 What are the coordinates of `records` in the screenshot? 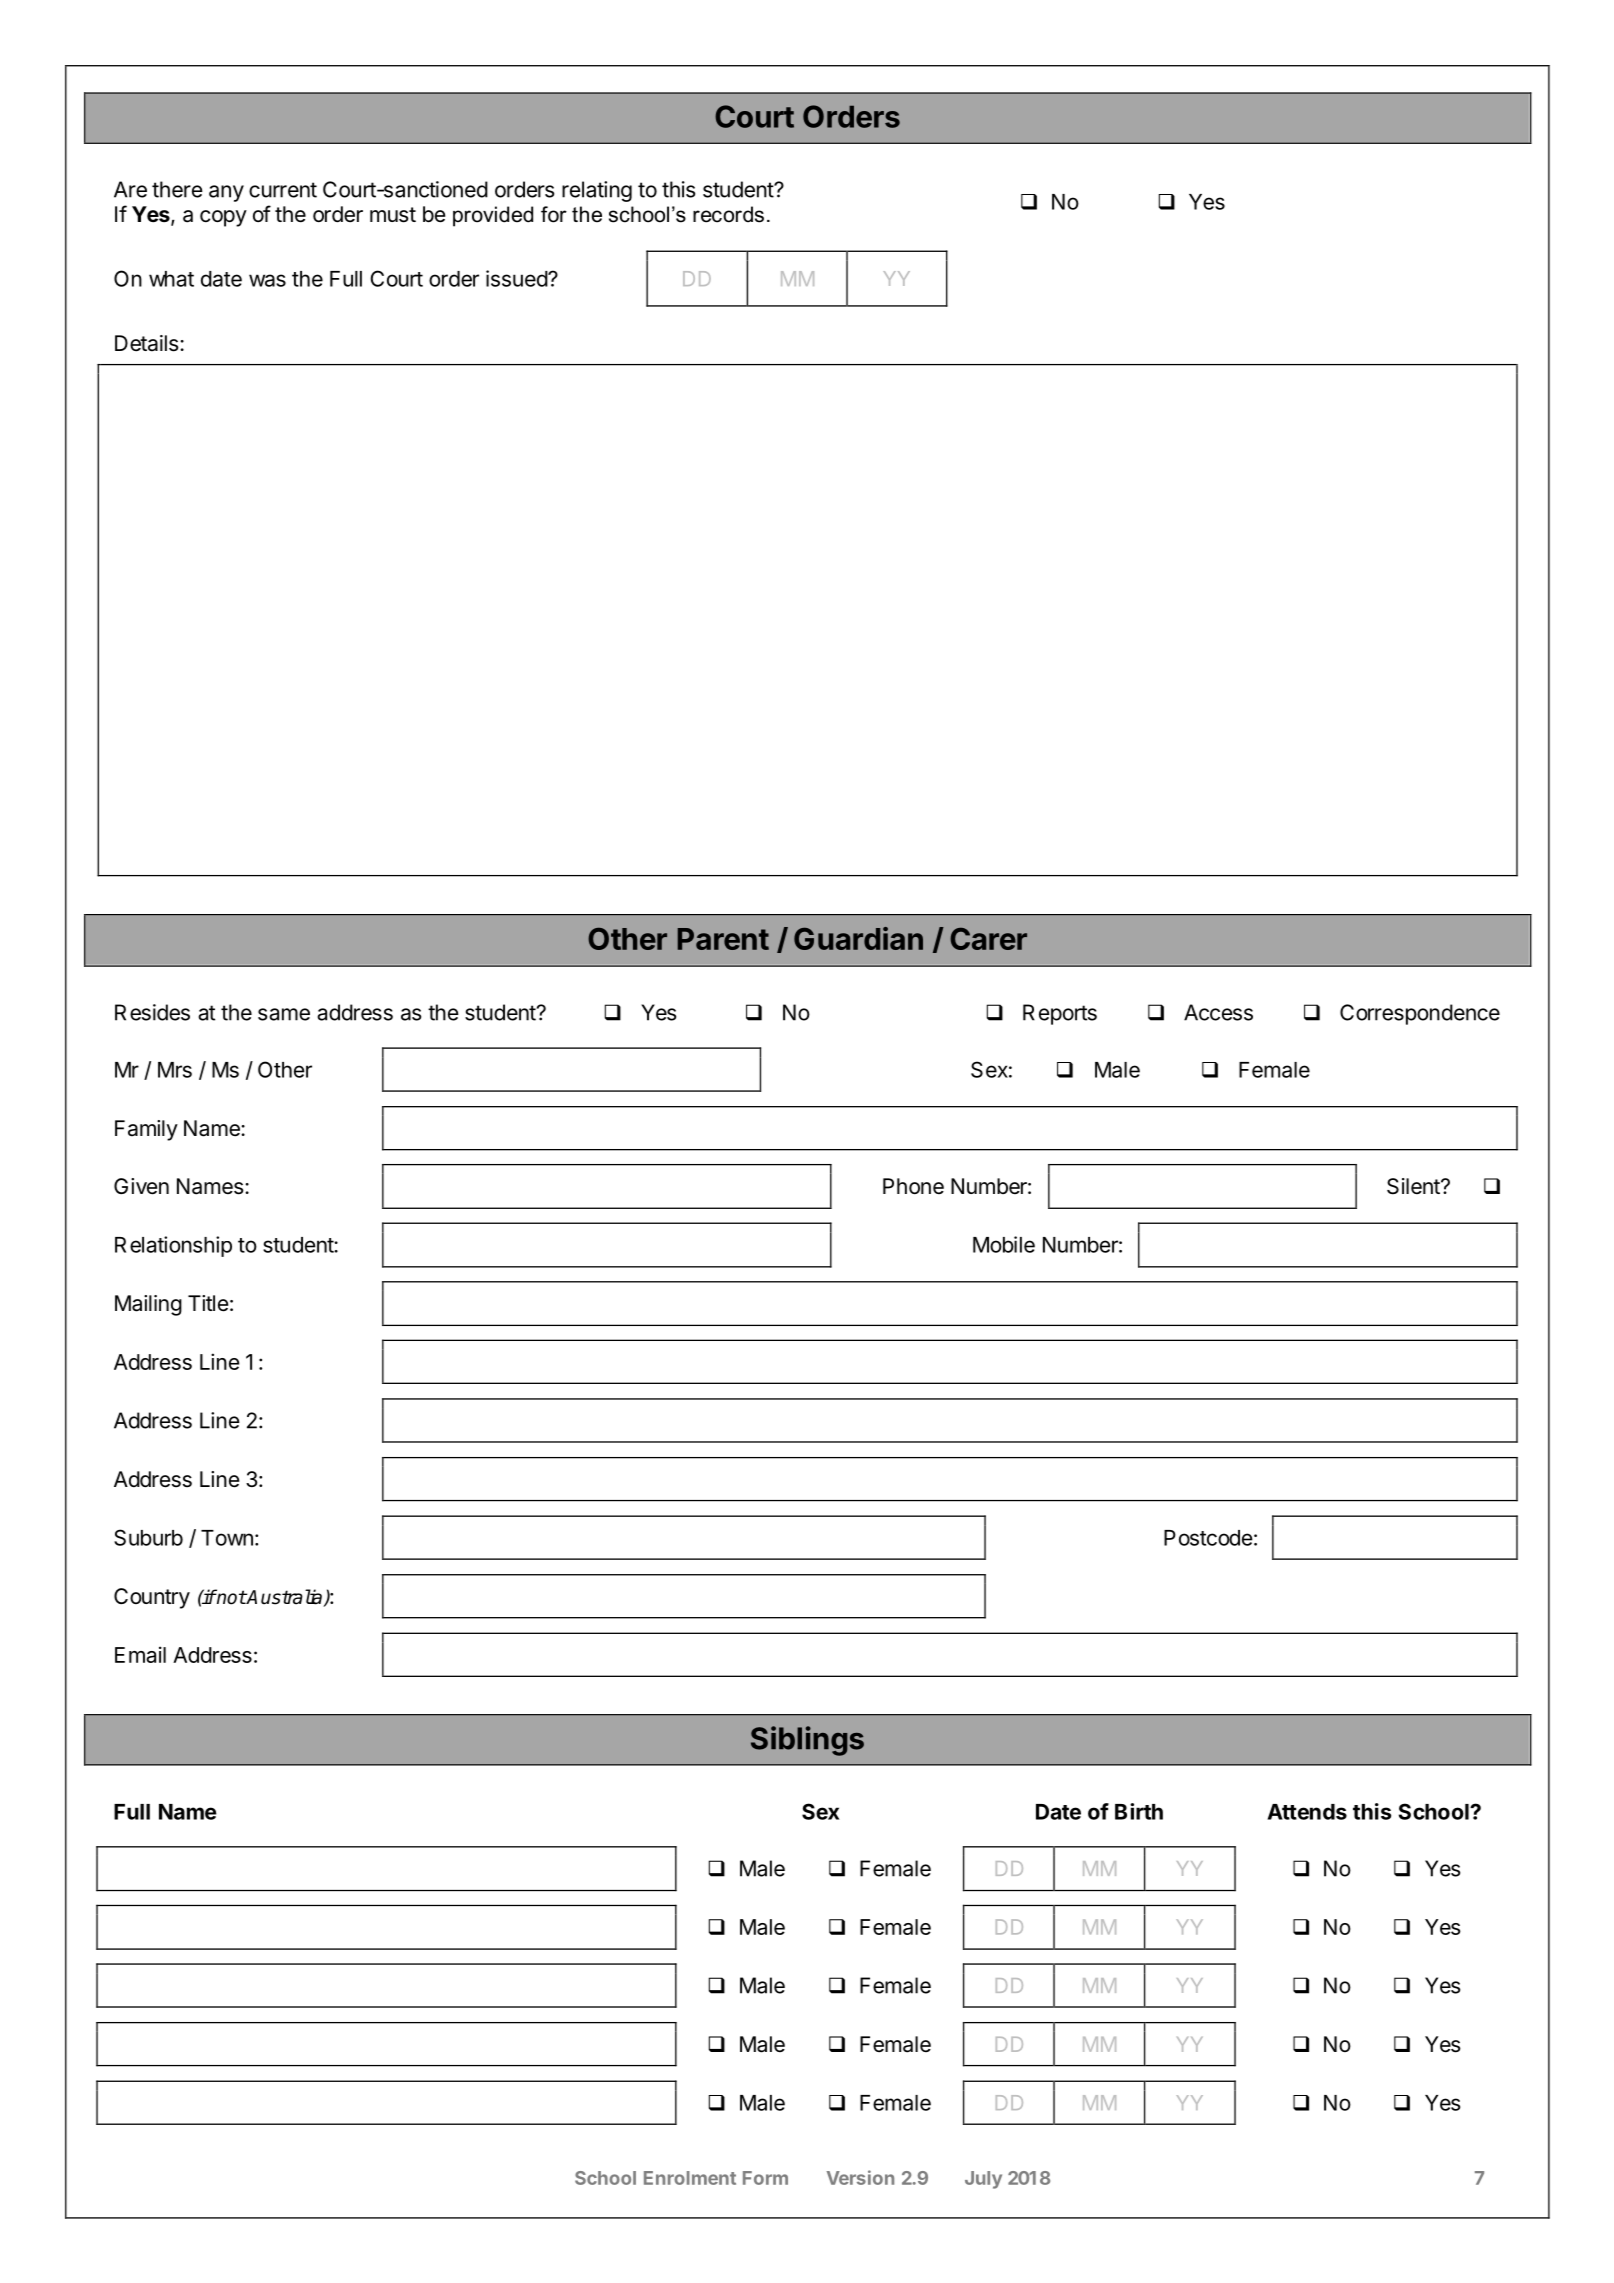 It's located at (728, 214).
